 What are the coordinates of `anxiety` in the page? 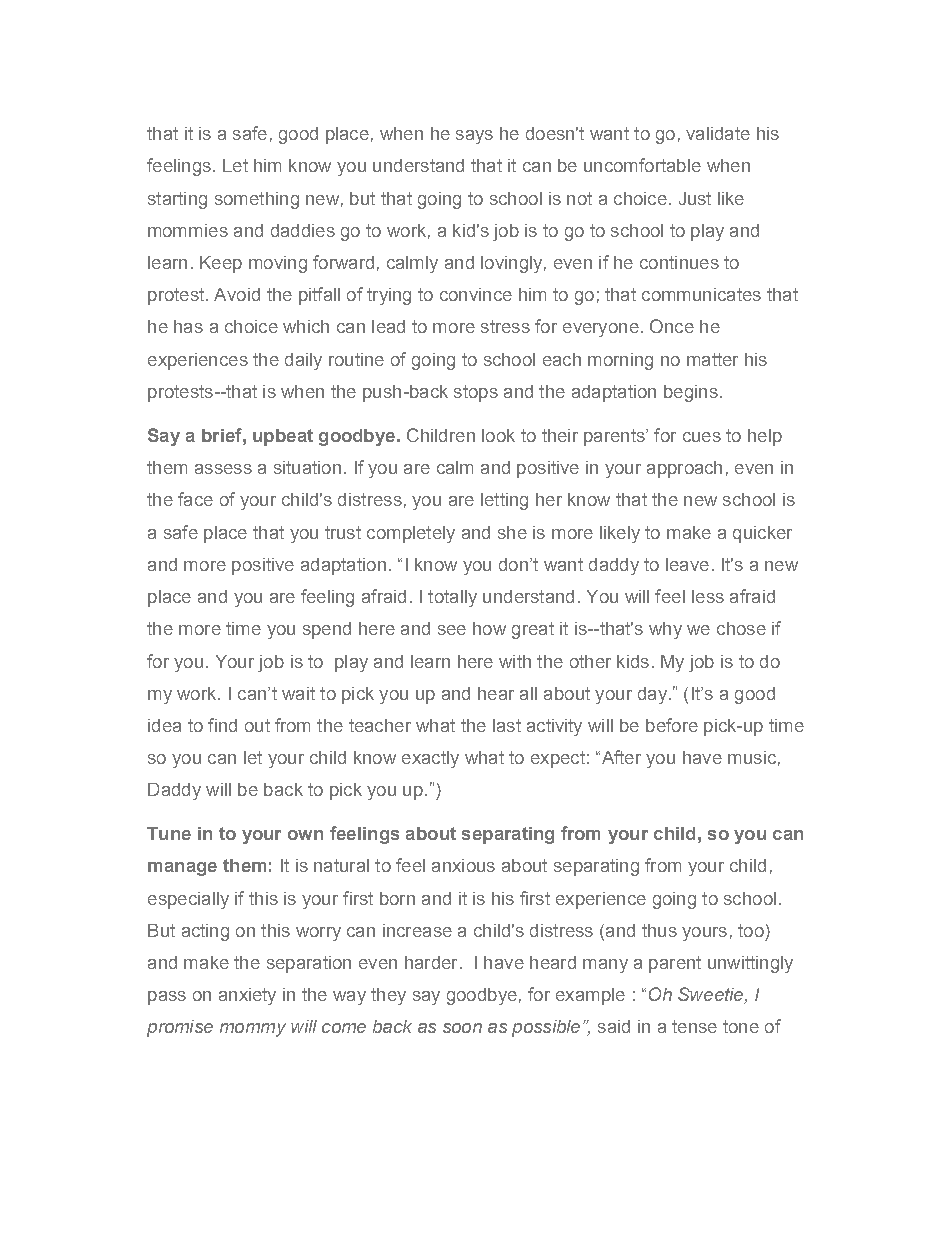 It's located at (247, 996).
